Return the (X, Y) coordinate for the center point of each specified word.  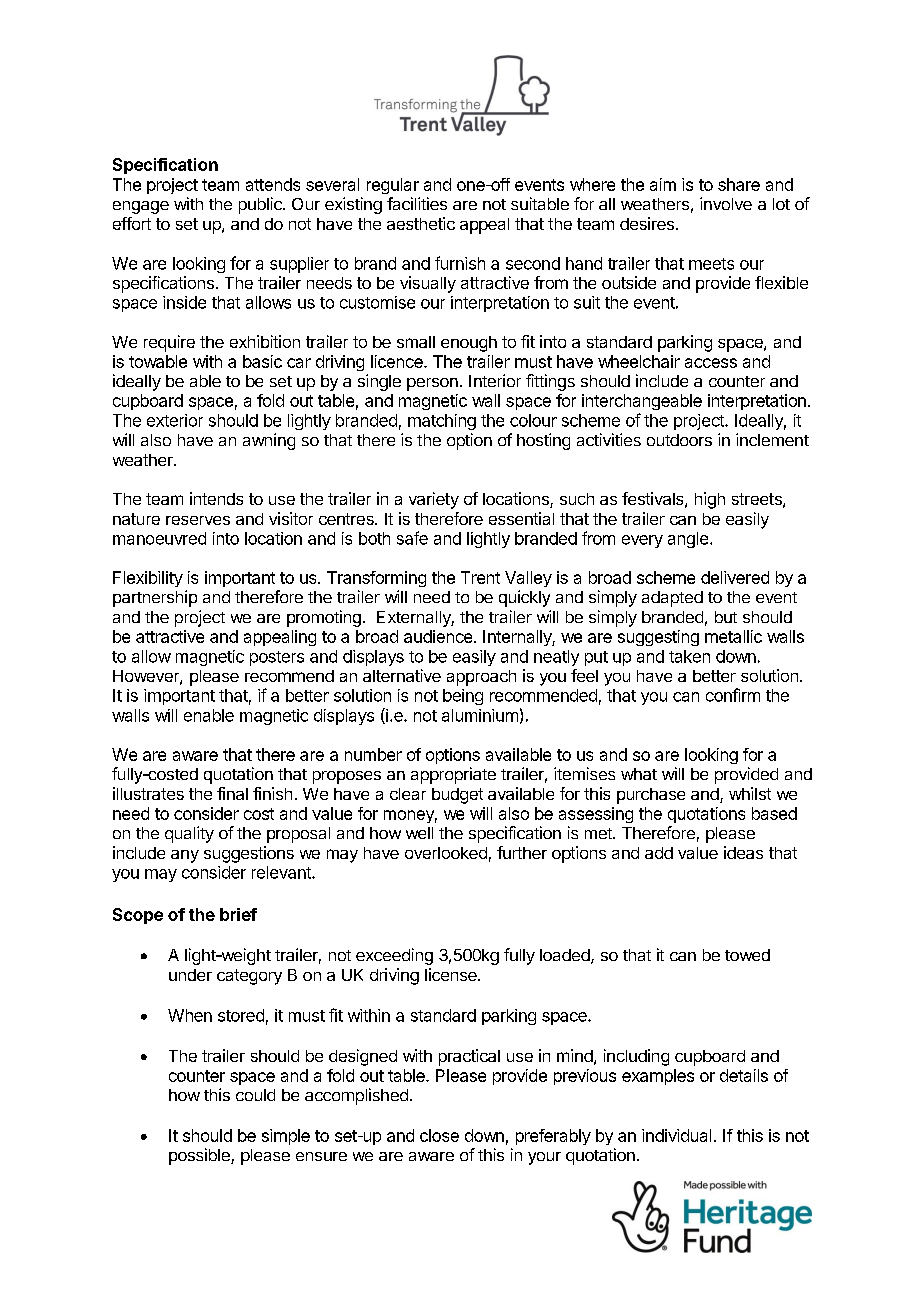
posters (277, 658)
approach (481, 678)
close (439, 1135)
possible (200, 1156)
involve (726, 203)
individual (676, 1135)
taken (689, 656)
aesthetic (421, 223)
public (261, 205)
